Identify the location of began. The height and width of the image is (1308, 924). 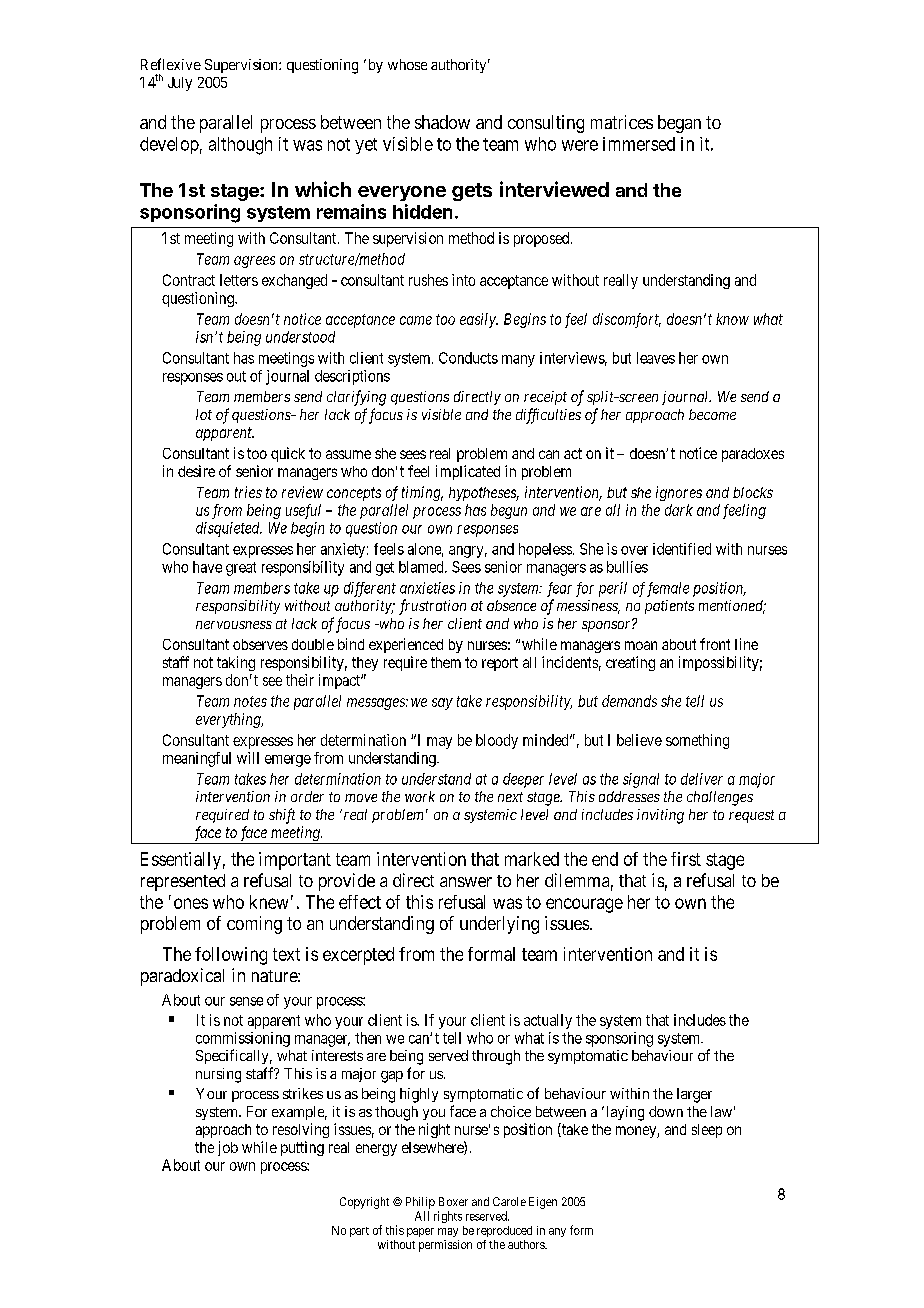
(679, 124).
